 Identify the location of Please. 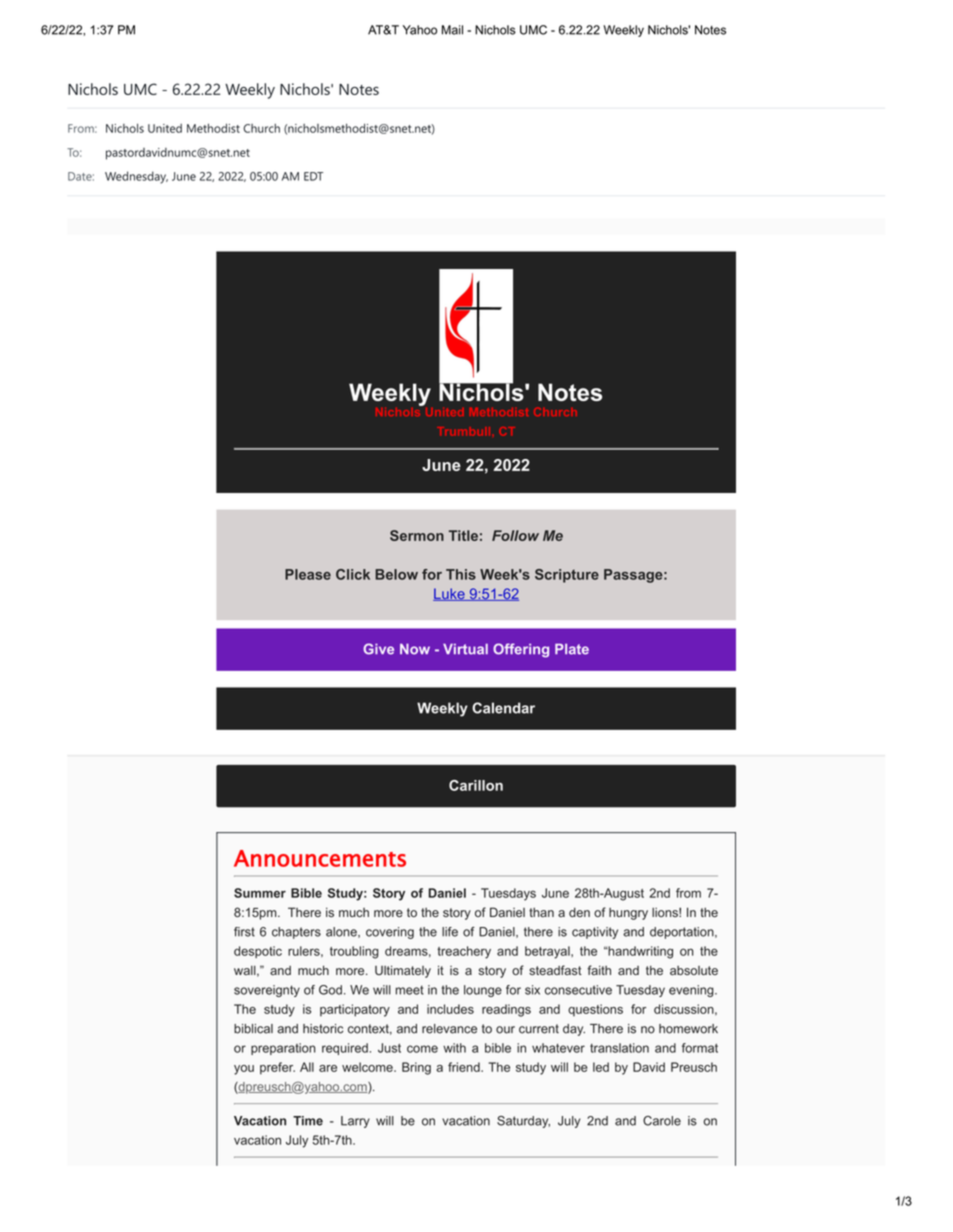
(308, 574).
